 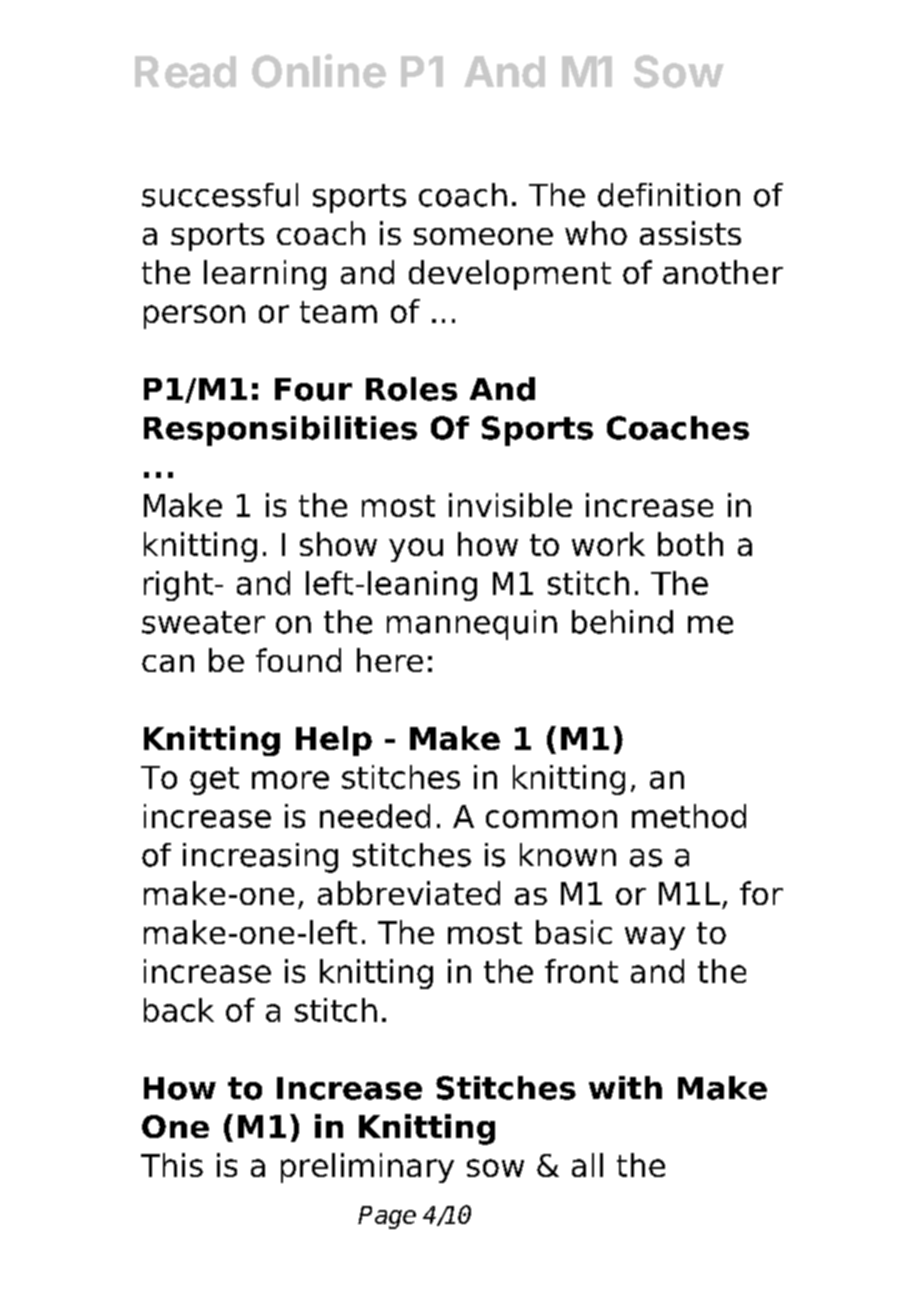 I want to click on This, so click(x=172, y=1165).
